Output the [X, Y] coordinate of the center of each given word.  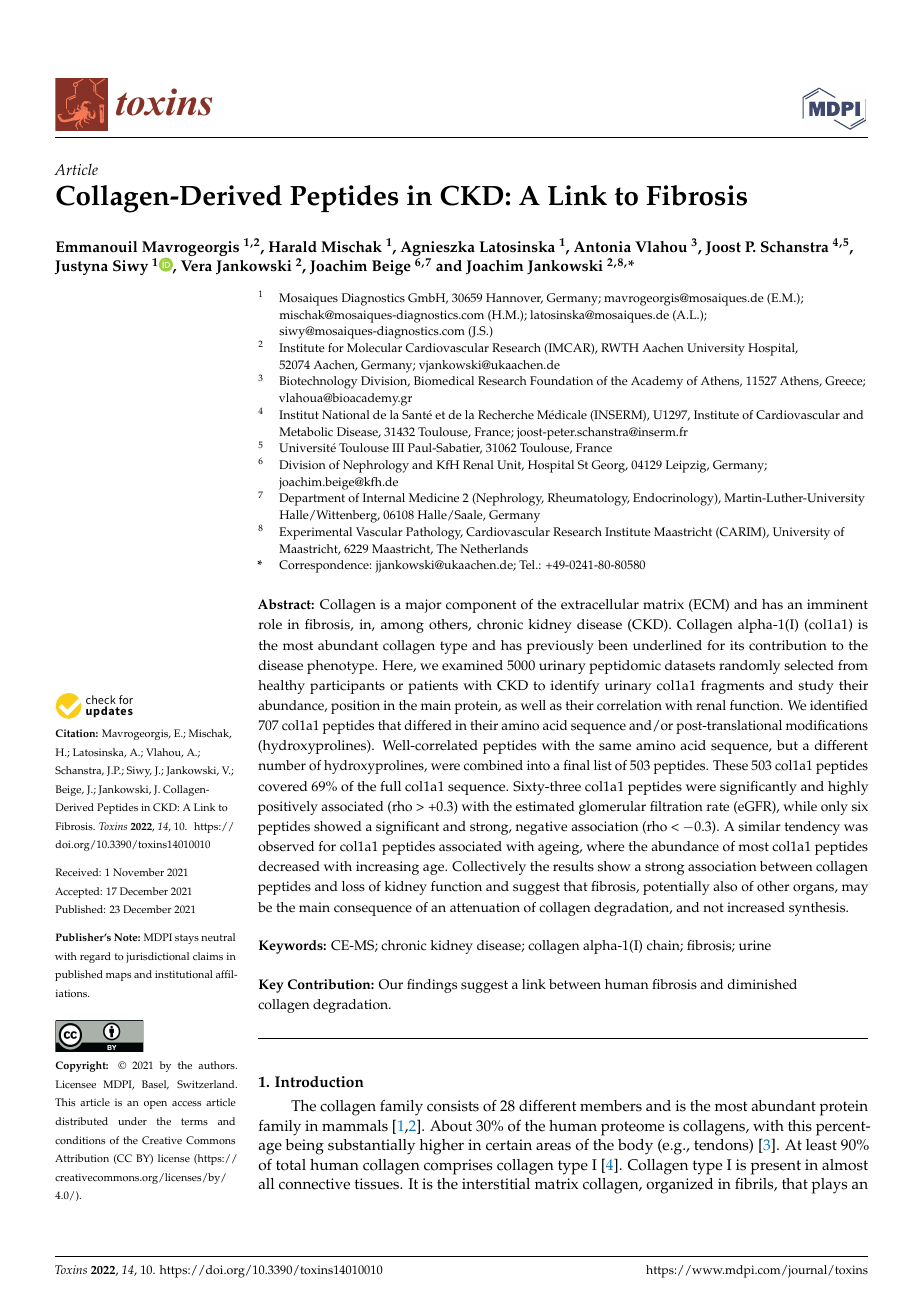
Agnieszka [437, 250]
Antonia [602, 247]
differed [428, 725]
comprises [458, 1167]
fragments [732, 687]
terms [194, 1121]
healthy [281, 687]
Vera [196, 266]
